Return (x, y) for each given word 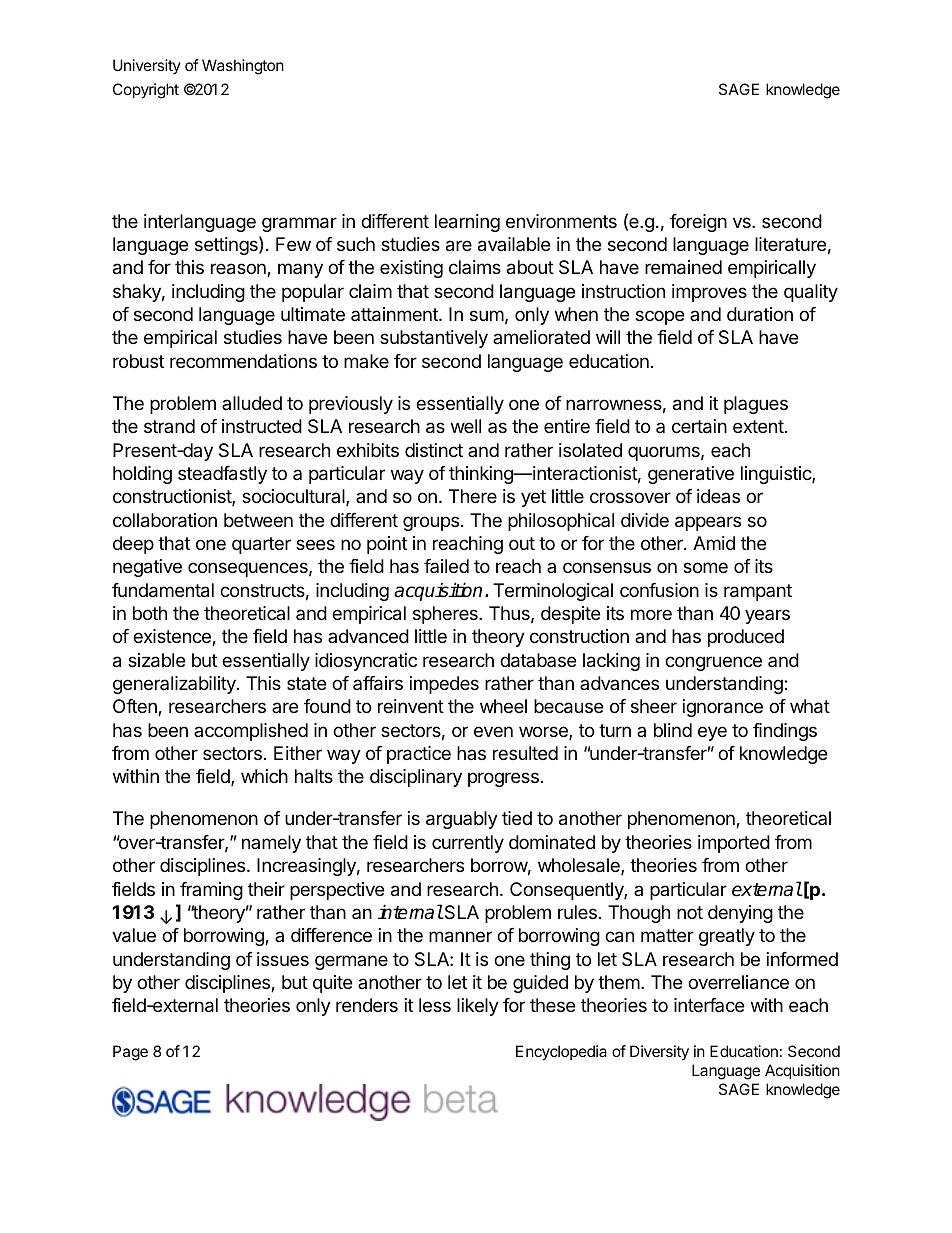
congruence (713, 663)
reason (239, 270)
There (473, 496)
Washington (243, 67)
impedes (444, 685)
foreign (698, 223)
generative (691, 475)
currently (468, 844)
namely (271, 844)
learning (467, 223)
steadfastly (222, 475)
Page (130, 1053)
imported (734, 844)
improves (709, 293)
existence (173, 637)
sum (487, 315)
